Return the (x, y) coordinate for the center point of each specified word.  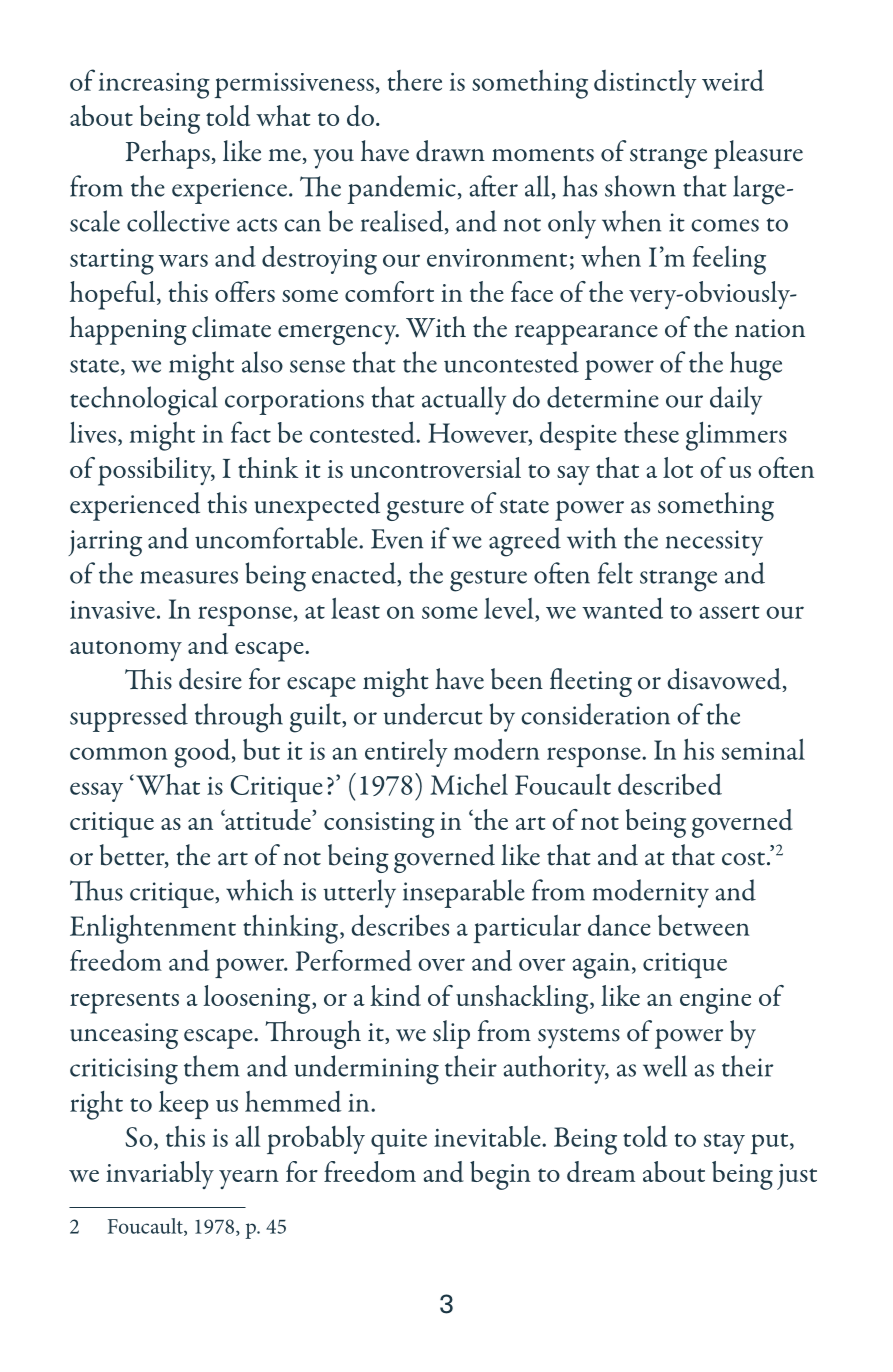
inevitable (488, 1136)
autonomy (126, 650)
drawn (450, 151)
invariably (160, 1175)
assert (730, 612)
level (510, 609)
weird (733, 80)
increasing (154, 86)
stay (724, 1143)
